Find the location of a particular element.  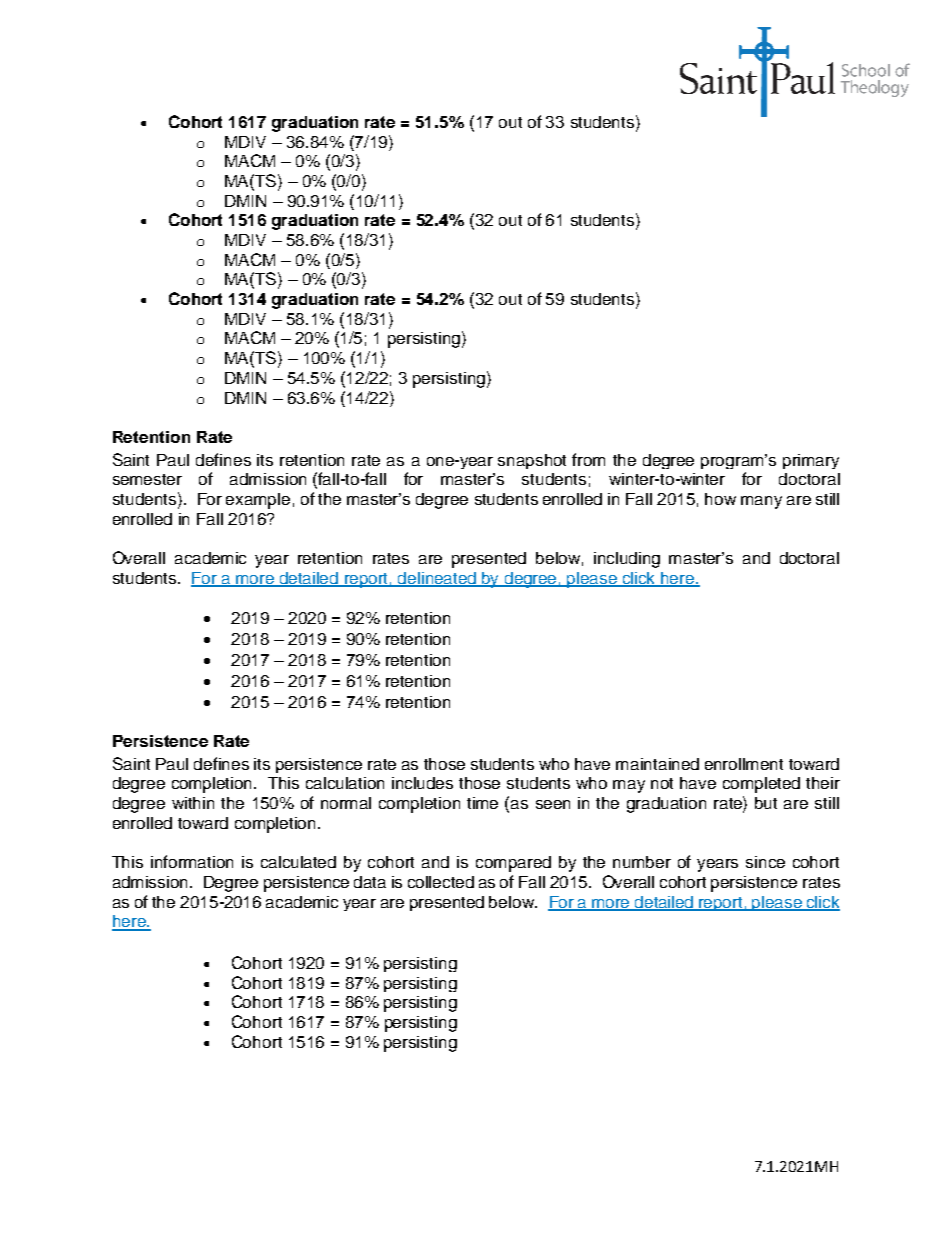

snapshot is located at coordinates (532, 461).
